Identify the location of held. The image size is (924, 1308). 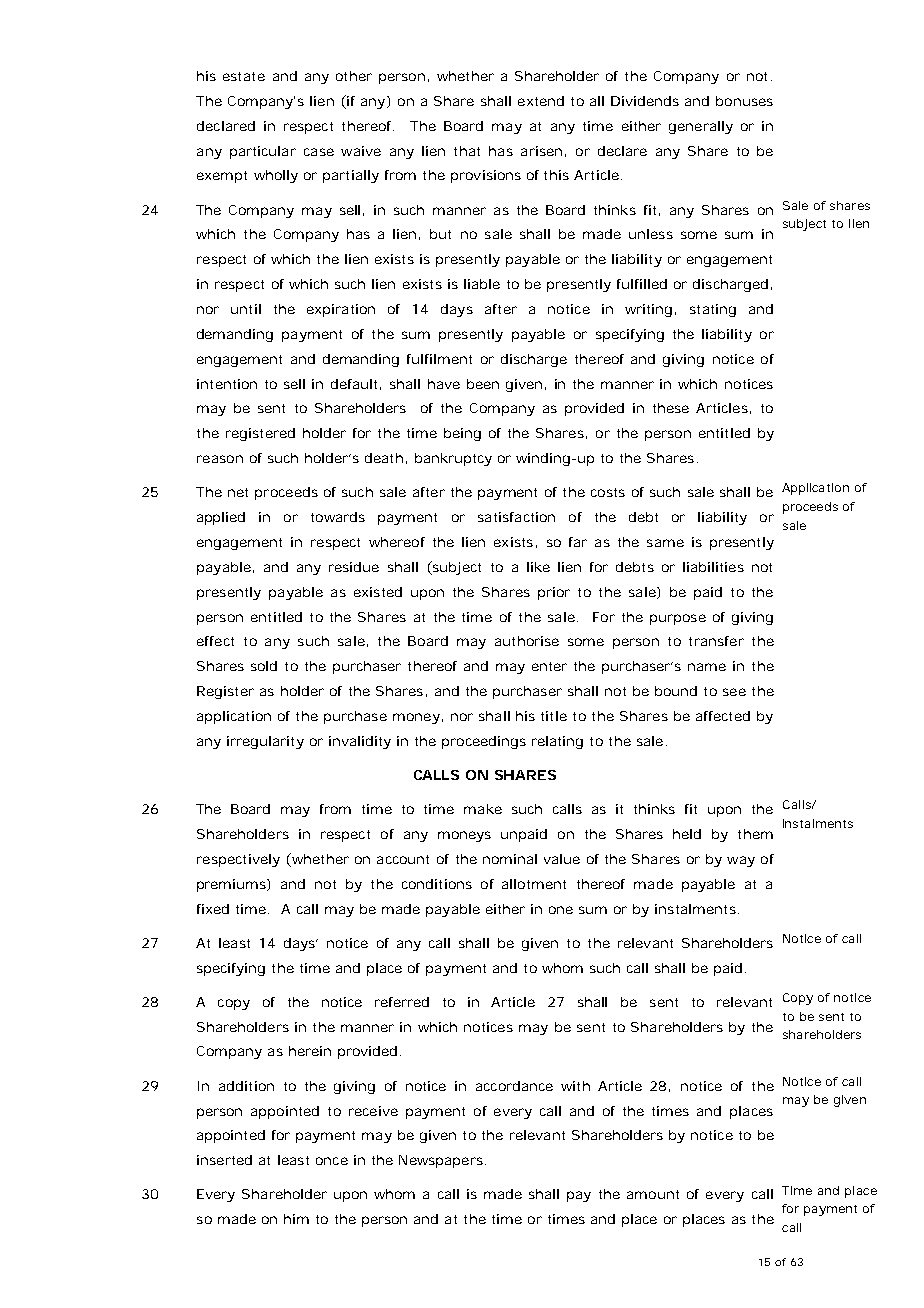
(687, 834).
